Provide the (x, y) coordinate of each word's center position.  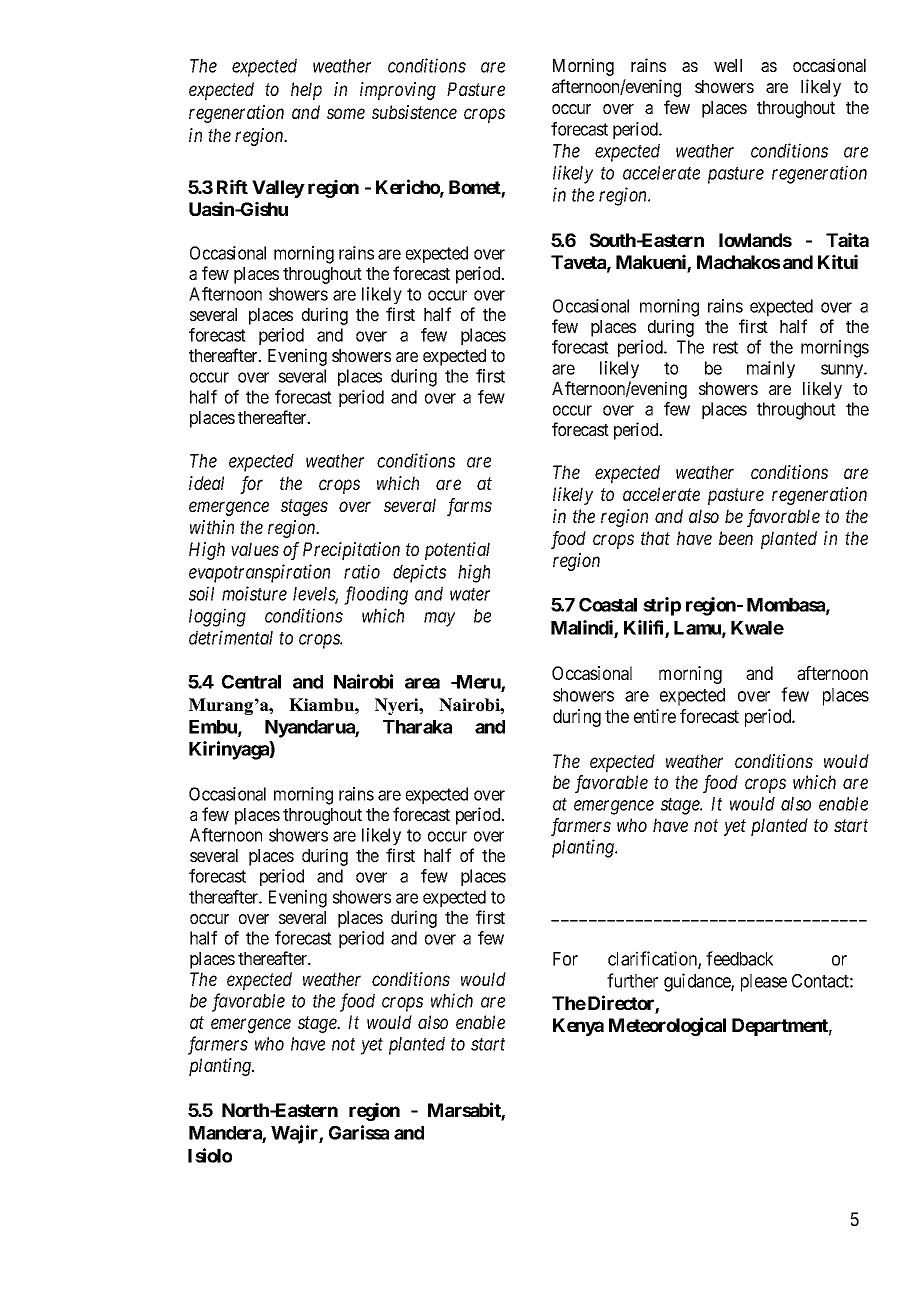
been (736, 538)
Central (251, 682)
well (728, 65)
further (632, 980)
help (306, 91)
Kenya (578, 1027)
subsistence (414, 112)
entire (655, 716)
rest (725, 347)
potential (457, 551)
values (255, 549)
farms (469, 507)
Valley (278, 189)
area (422, 683)
